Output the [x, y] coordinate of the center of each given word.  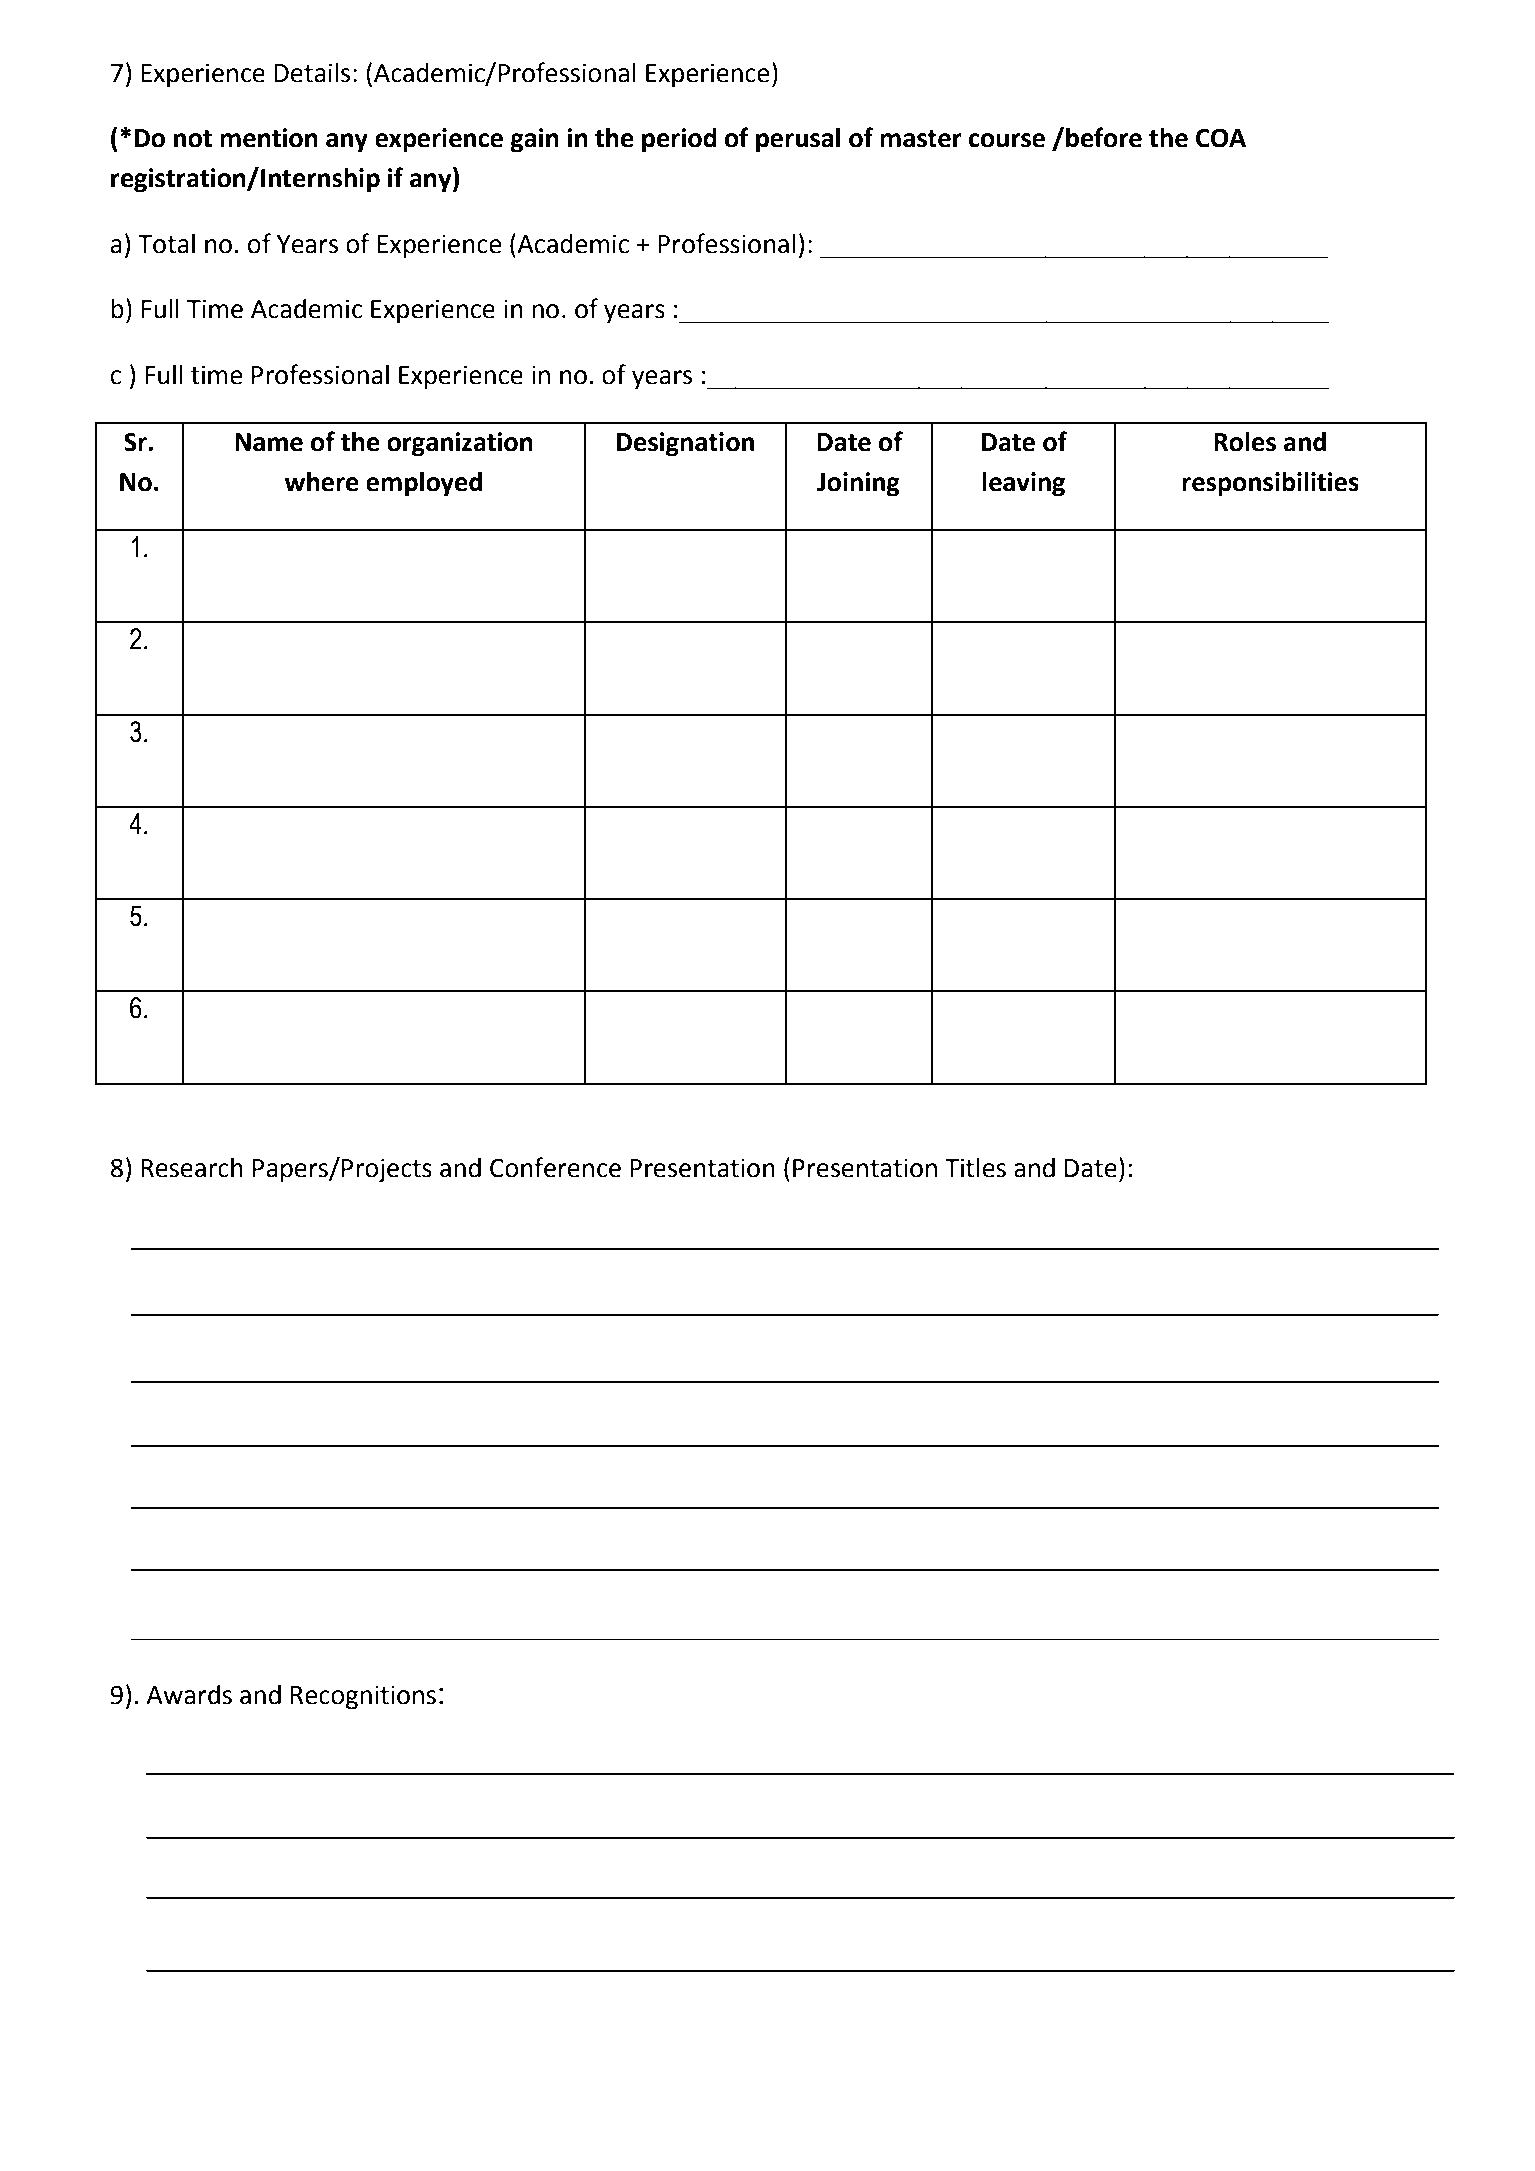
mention [269, 138]
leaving [1023, 484]
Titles [975, 1168]
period [679, 140]
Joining [858, 484]
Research [192, 1168]
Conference [555, 1167]
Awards [189, 1695]
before [1103, 137]
